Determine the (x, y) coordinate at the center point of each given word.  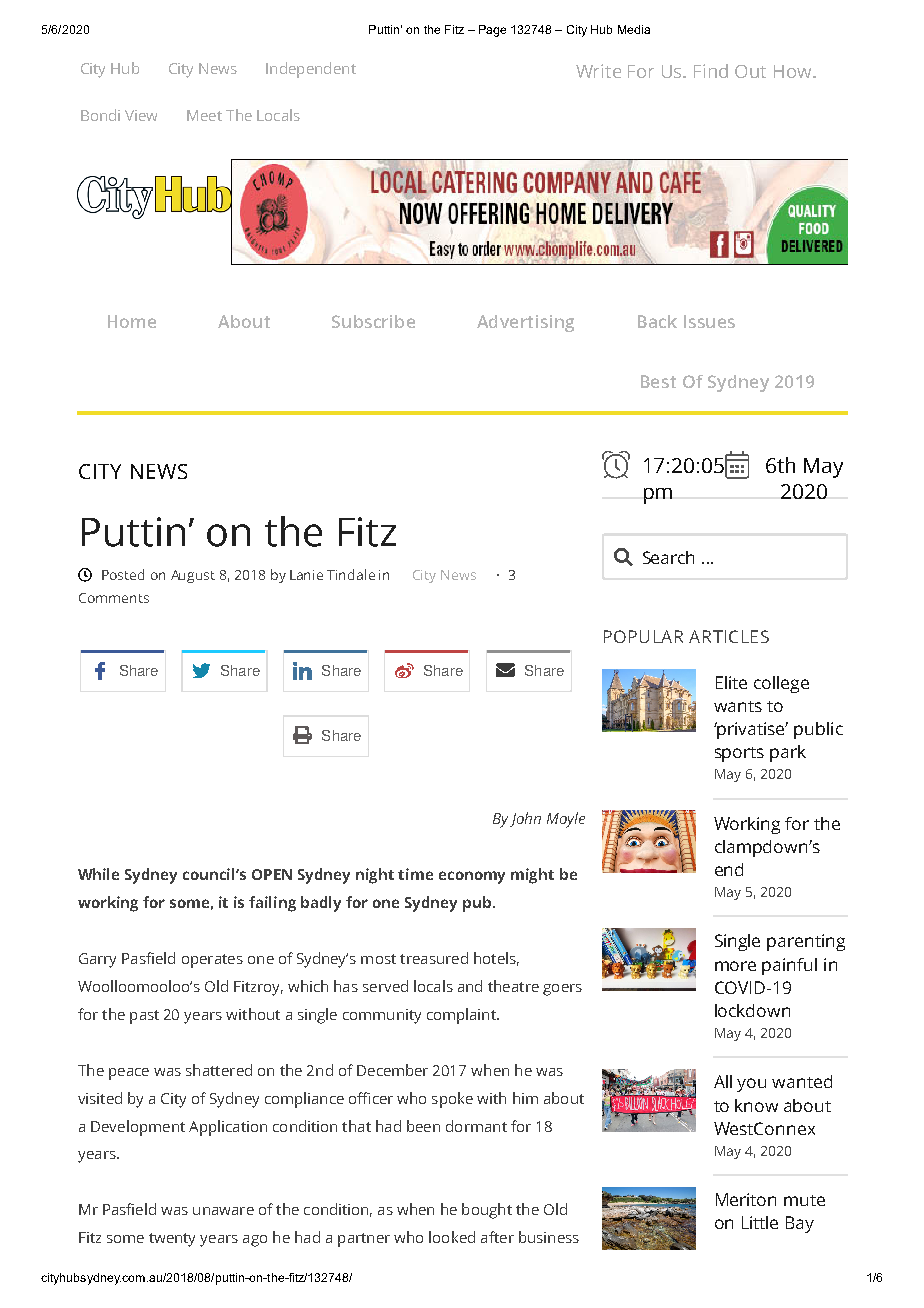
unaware (223, 1211)
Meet (204, 115)
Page (492, 31)
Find (711, 71)
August (193, 576)
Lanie (306, 575)
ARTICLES (729, 636)
